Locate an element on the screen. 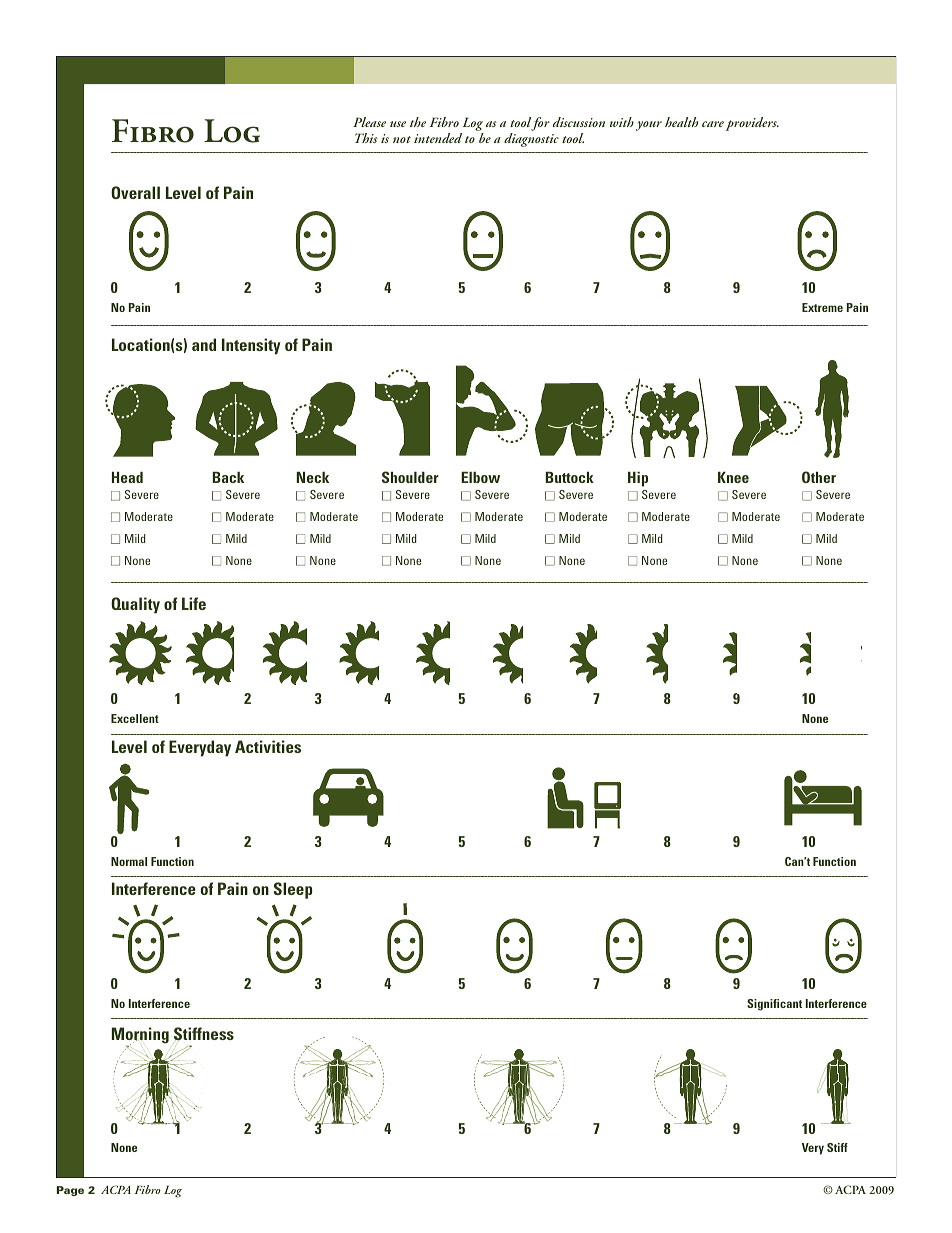 The height and width of the screenshot is (1233, 952). Page is located at coordinates (70, 1191).
